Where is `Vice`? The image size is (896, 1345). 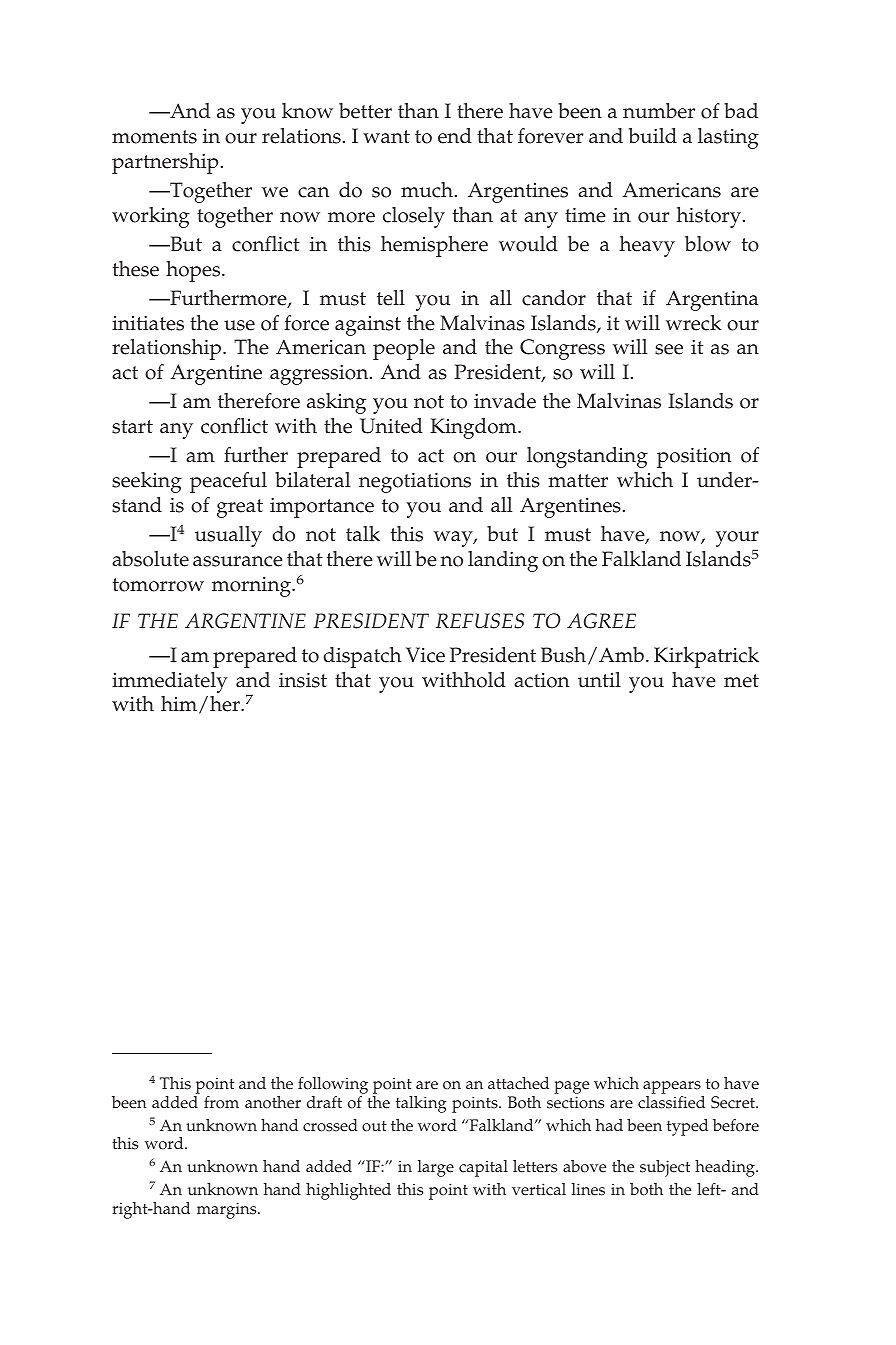
Vice is located at coordinates (425, 655).
